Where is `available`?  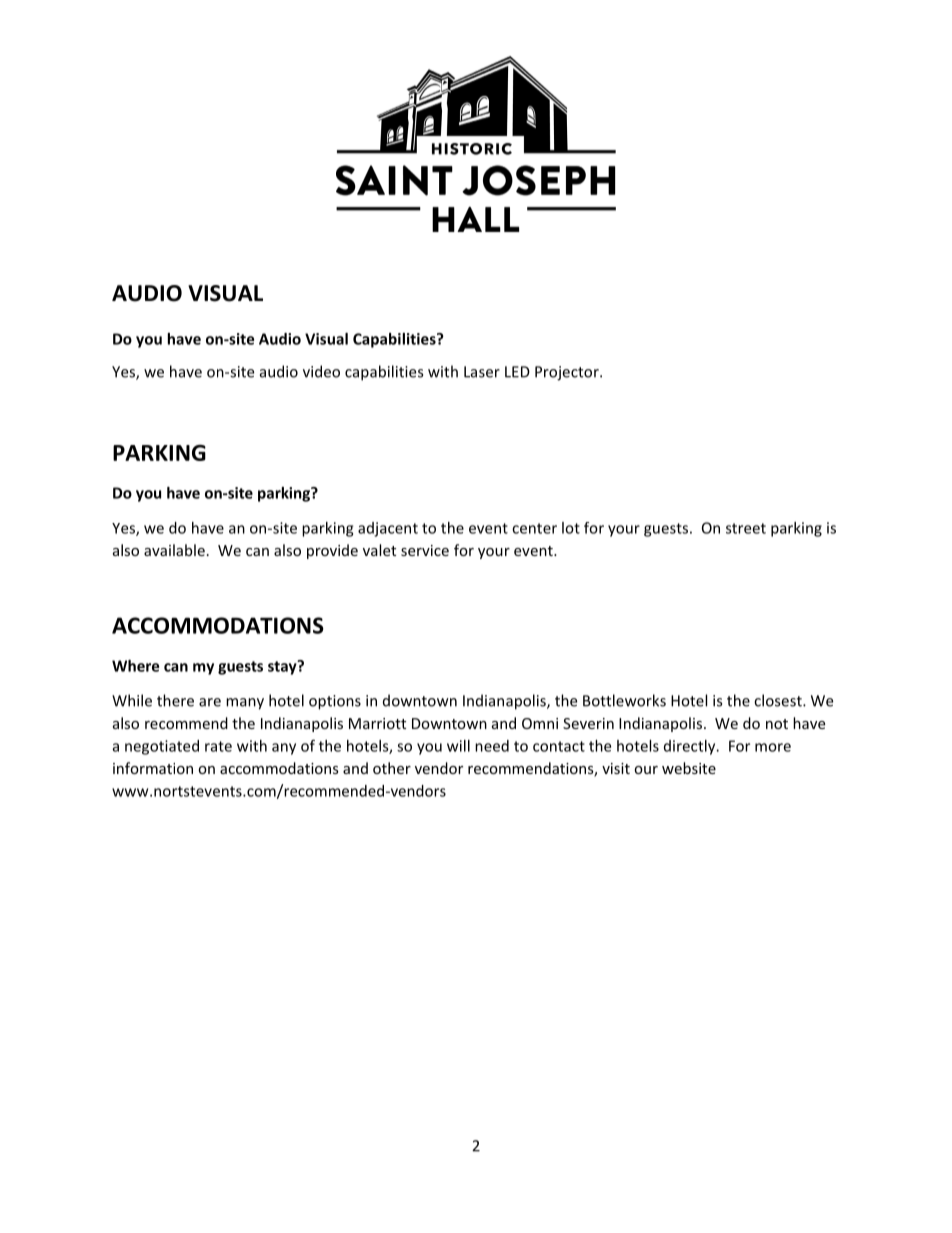 available is located at coordinates (174, 550).
